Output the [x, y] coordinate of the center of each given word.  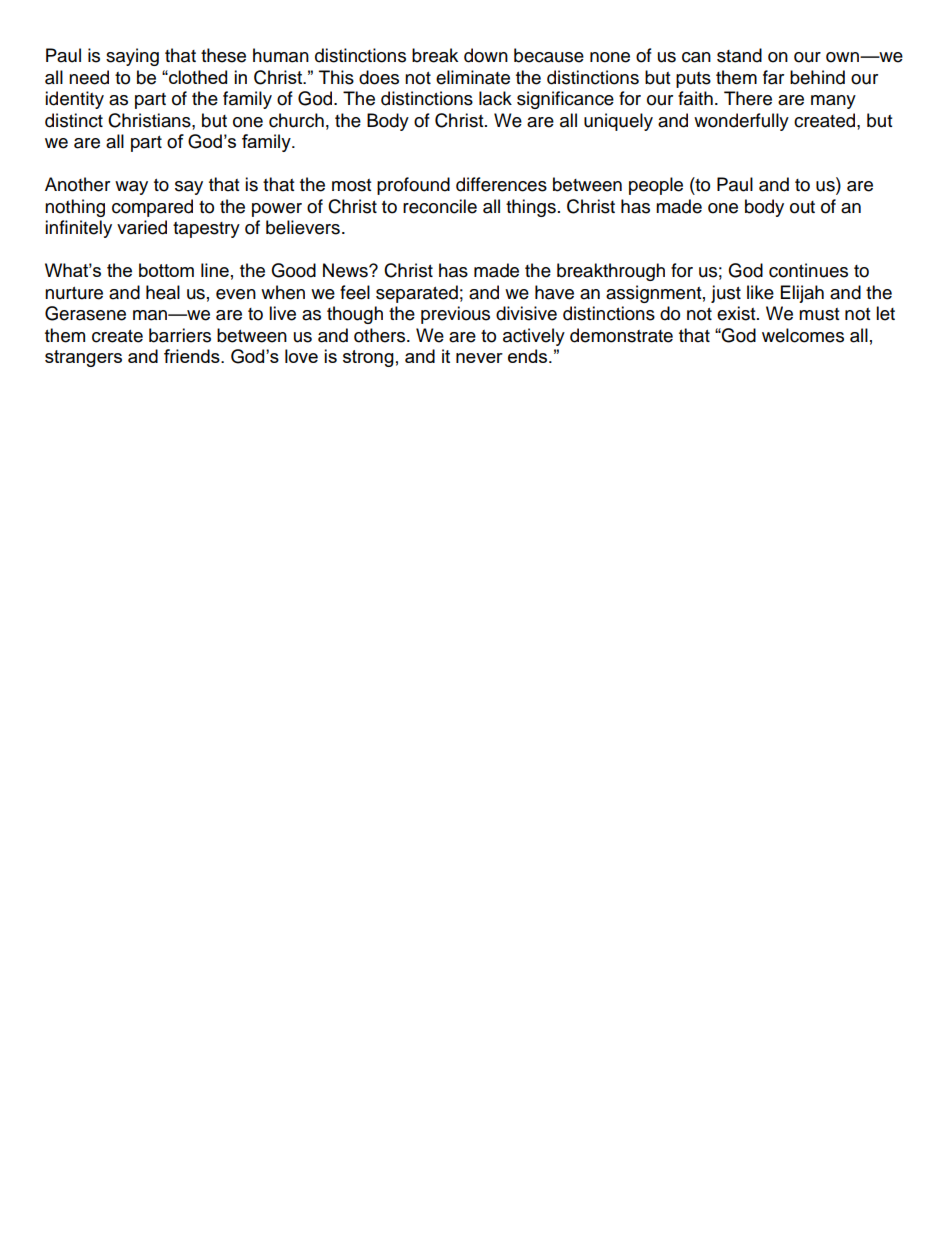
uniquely [618, 122]
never [479, 358]
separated [417, 294]
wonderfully [741, 122]
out [802, 207]
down [486, 55]
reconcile [440, 206]
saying [132, 57]
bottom [166, 270]
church [296, 120]
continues [808, 270]
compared [152, 208]
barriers [180, 335]
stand [739, 55]
